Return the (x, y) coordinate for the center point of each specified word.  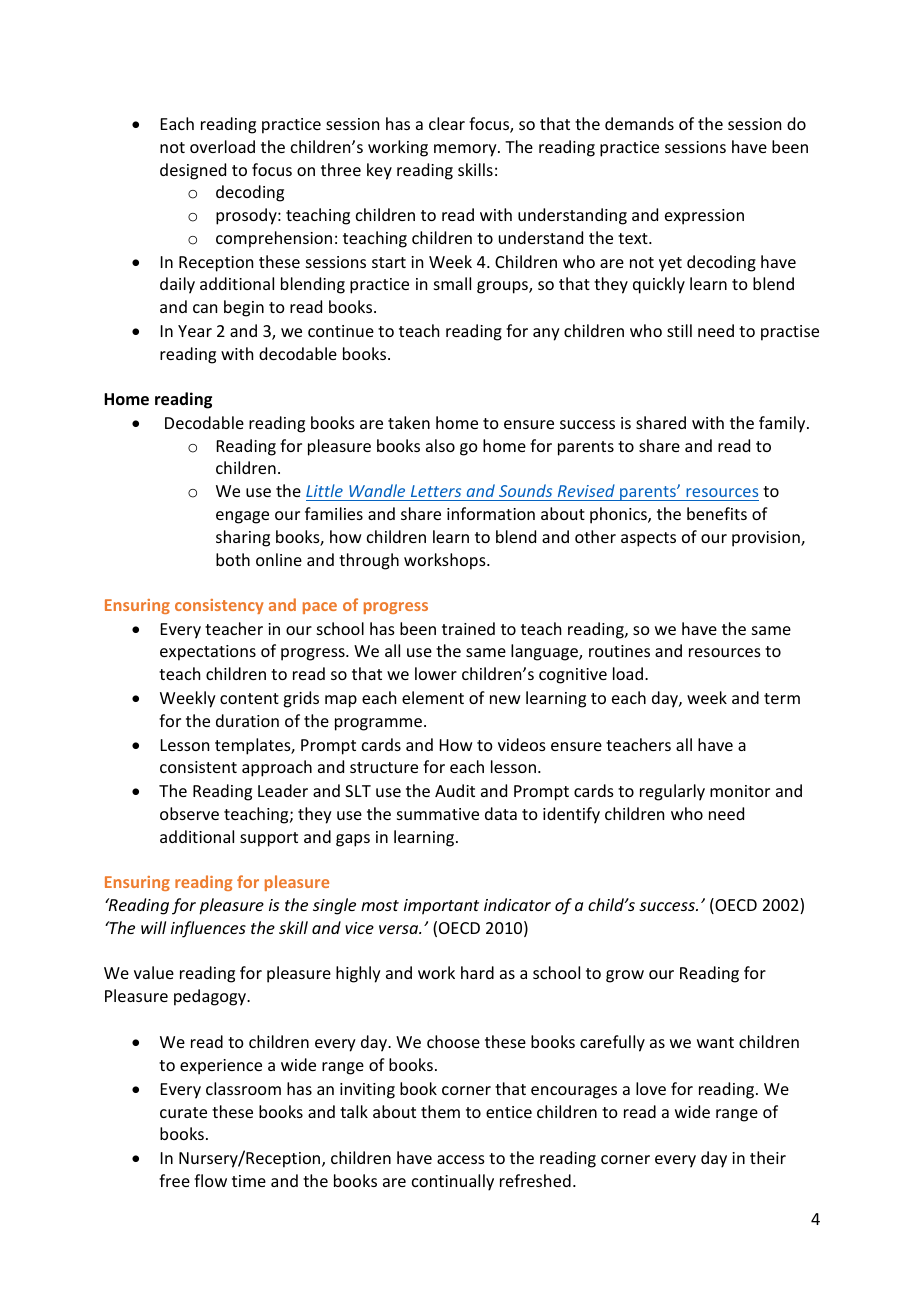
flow (210, 1180)
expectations (208, 653)
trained (468, 628)
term (782, 698)
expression (704, 217)
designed (193, 171)
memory (466, 150)
